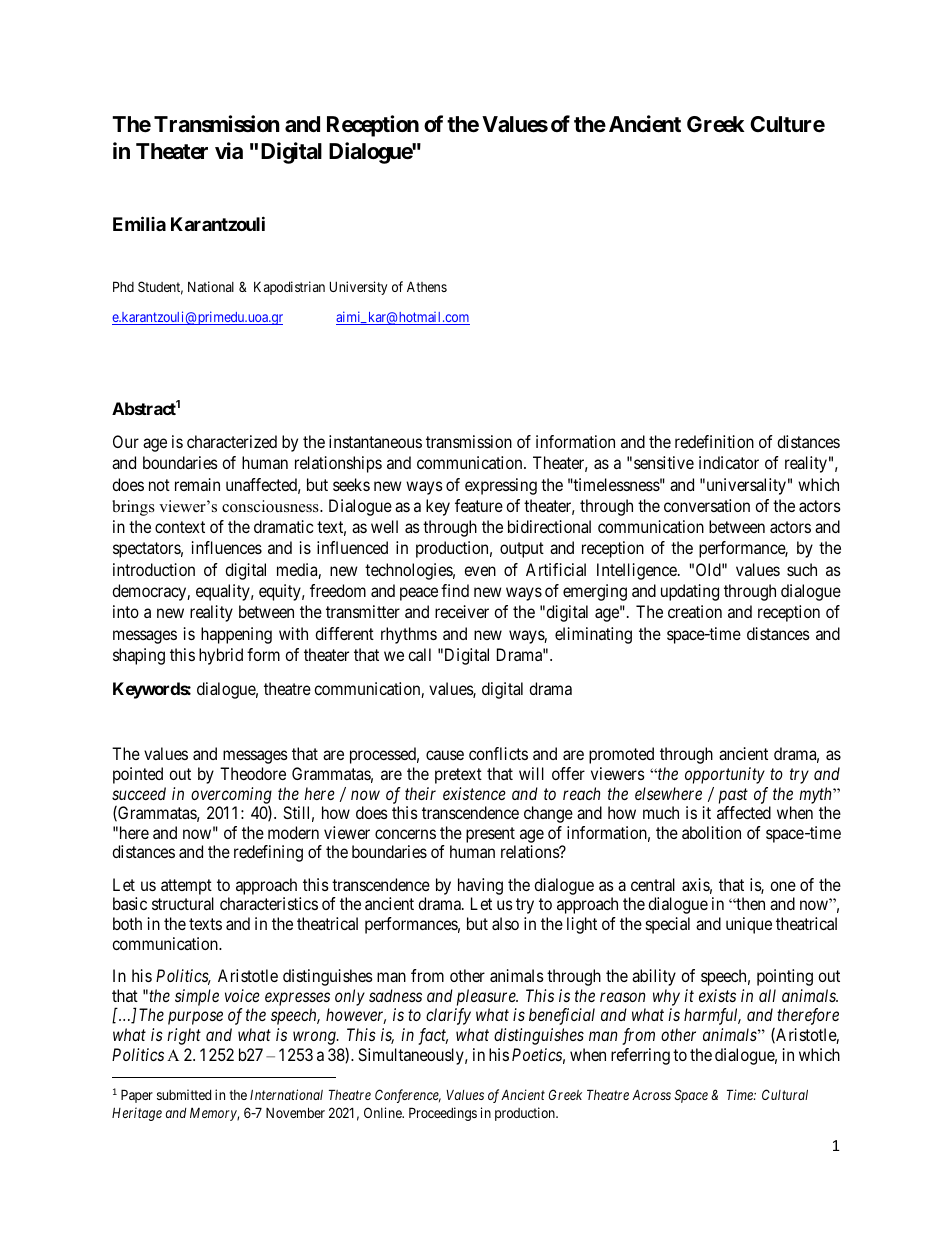 This page has height=1233, width=952. Describe the element at coordinates (197, 484) in the page. I see `remain` at that location.
